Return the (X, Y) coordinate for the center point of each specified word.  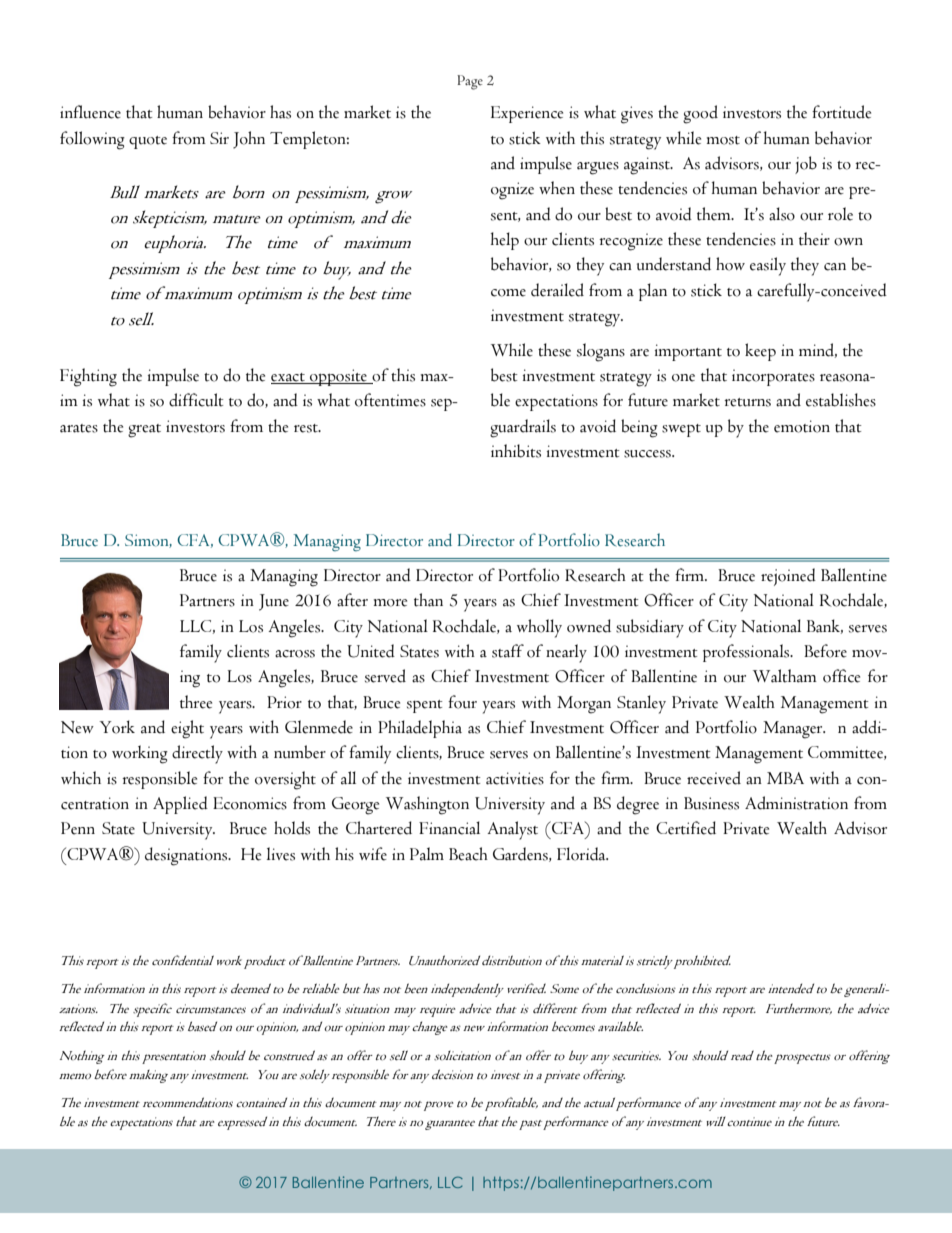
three (196, 702)
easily (768, 266)
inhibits (516, 451)
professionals (747, 653)
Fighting (88, 377)
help (505, 241)
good (700, 114)
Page (470, 82)
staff (508, 651)
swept (681, 430)
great (144, 431)
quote (148, 142)
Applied (180, 805)
